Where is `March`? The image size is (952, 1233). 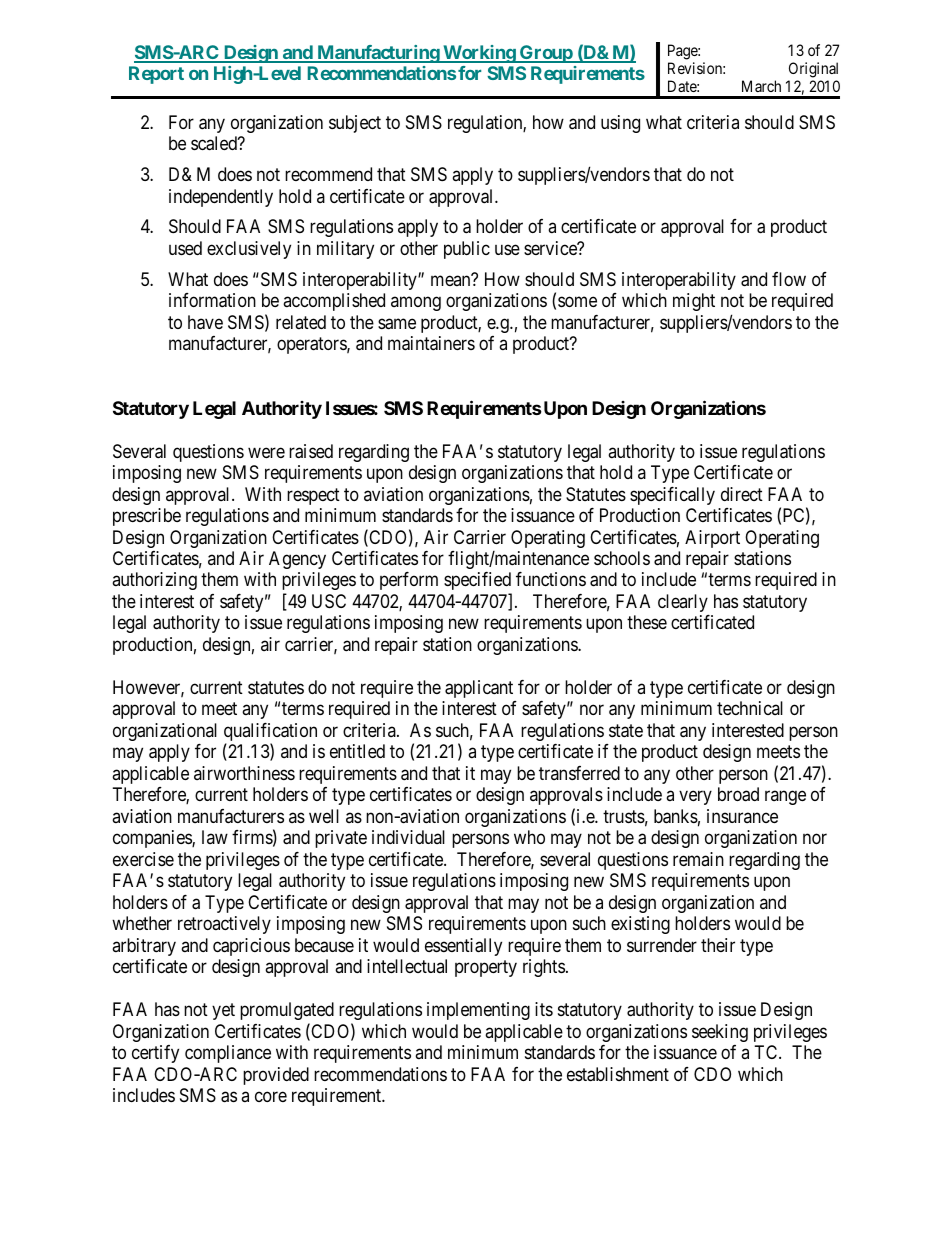 March is located at coordinates (761, 86).
